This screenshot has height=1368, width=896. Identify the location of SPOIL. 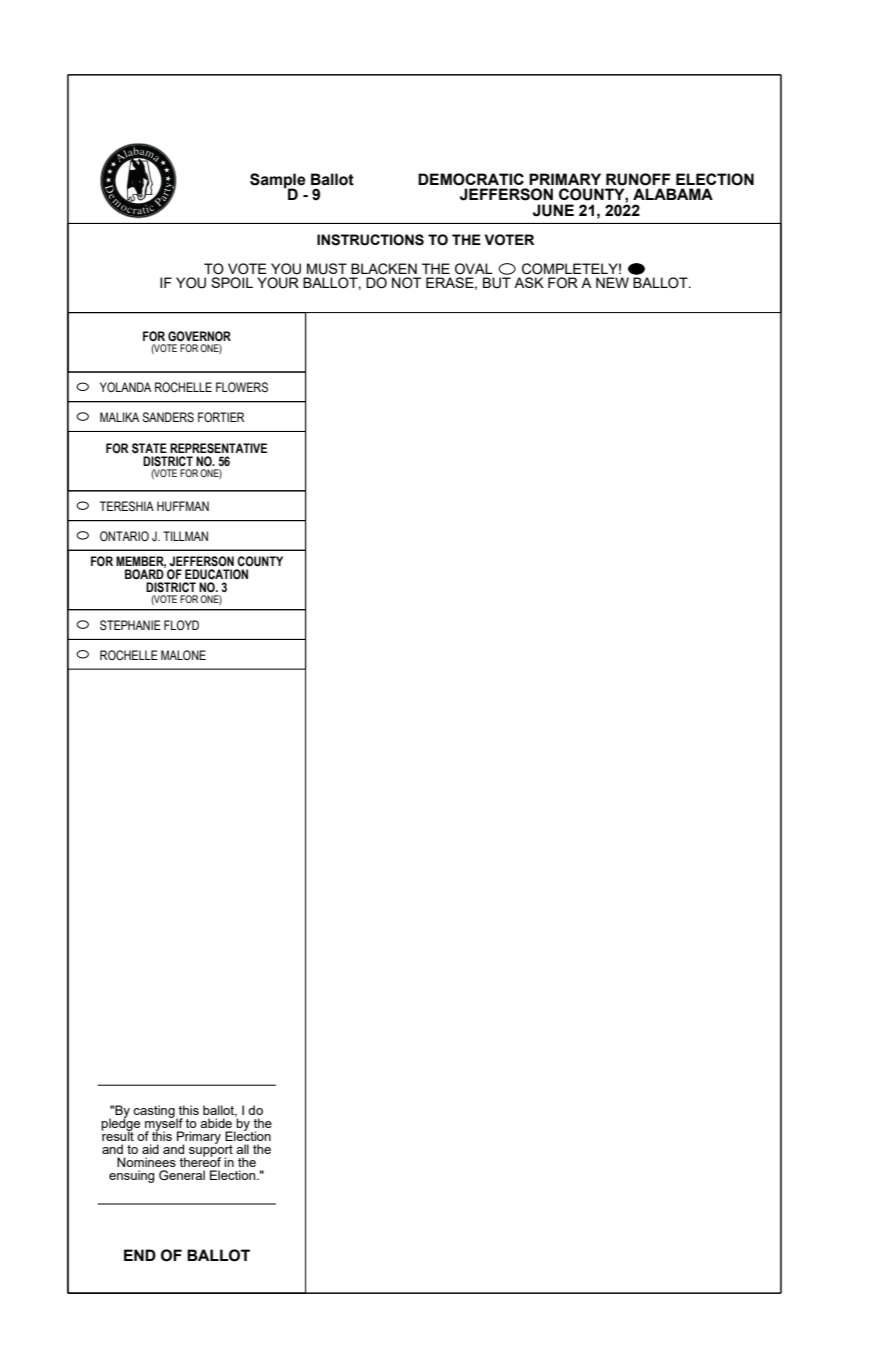
(232, 283).
